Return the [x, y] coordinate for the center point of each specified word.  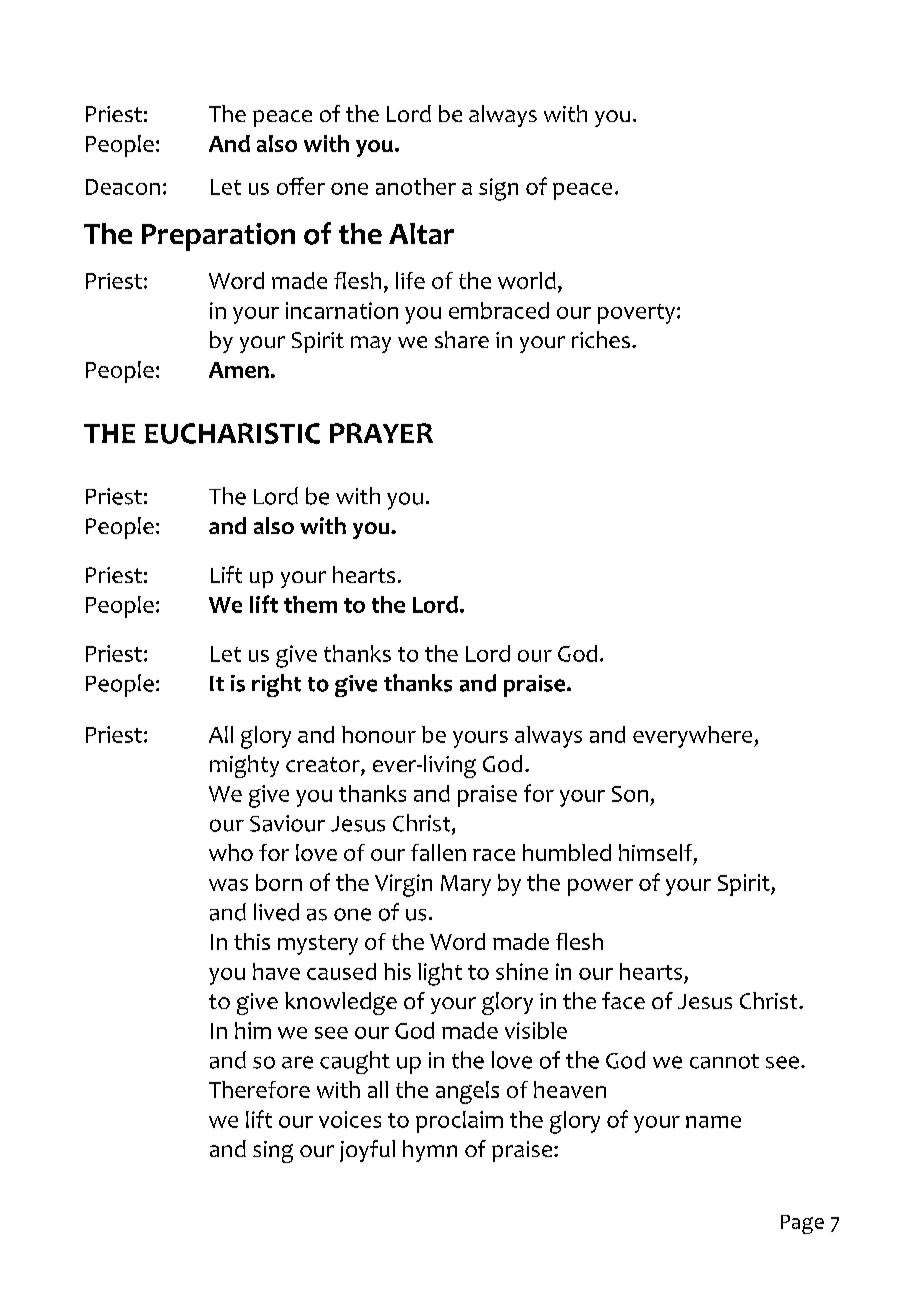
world [527, 280]
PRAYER [381, 433]
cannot [724, 1061]
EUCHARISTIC [232, 433]
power [600, 887]
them [310, 604]
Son [630, 794]
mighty [244, 766]
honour [379, 734]
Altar [421, 233]
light [440, 974]
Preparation [218, 237]
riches [601, 339]
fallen [438, 852]
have [276, 971]
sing [273, 1152]
